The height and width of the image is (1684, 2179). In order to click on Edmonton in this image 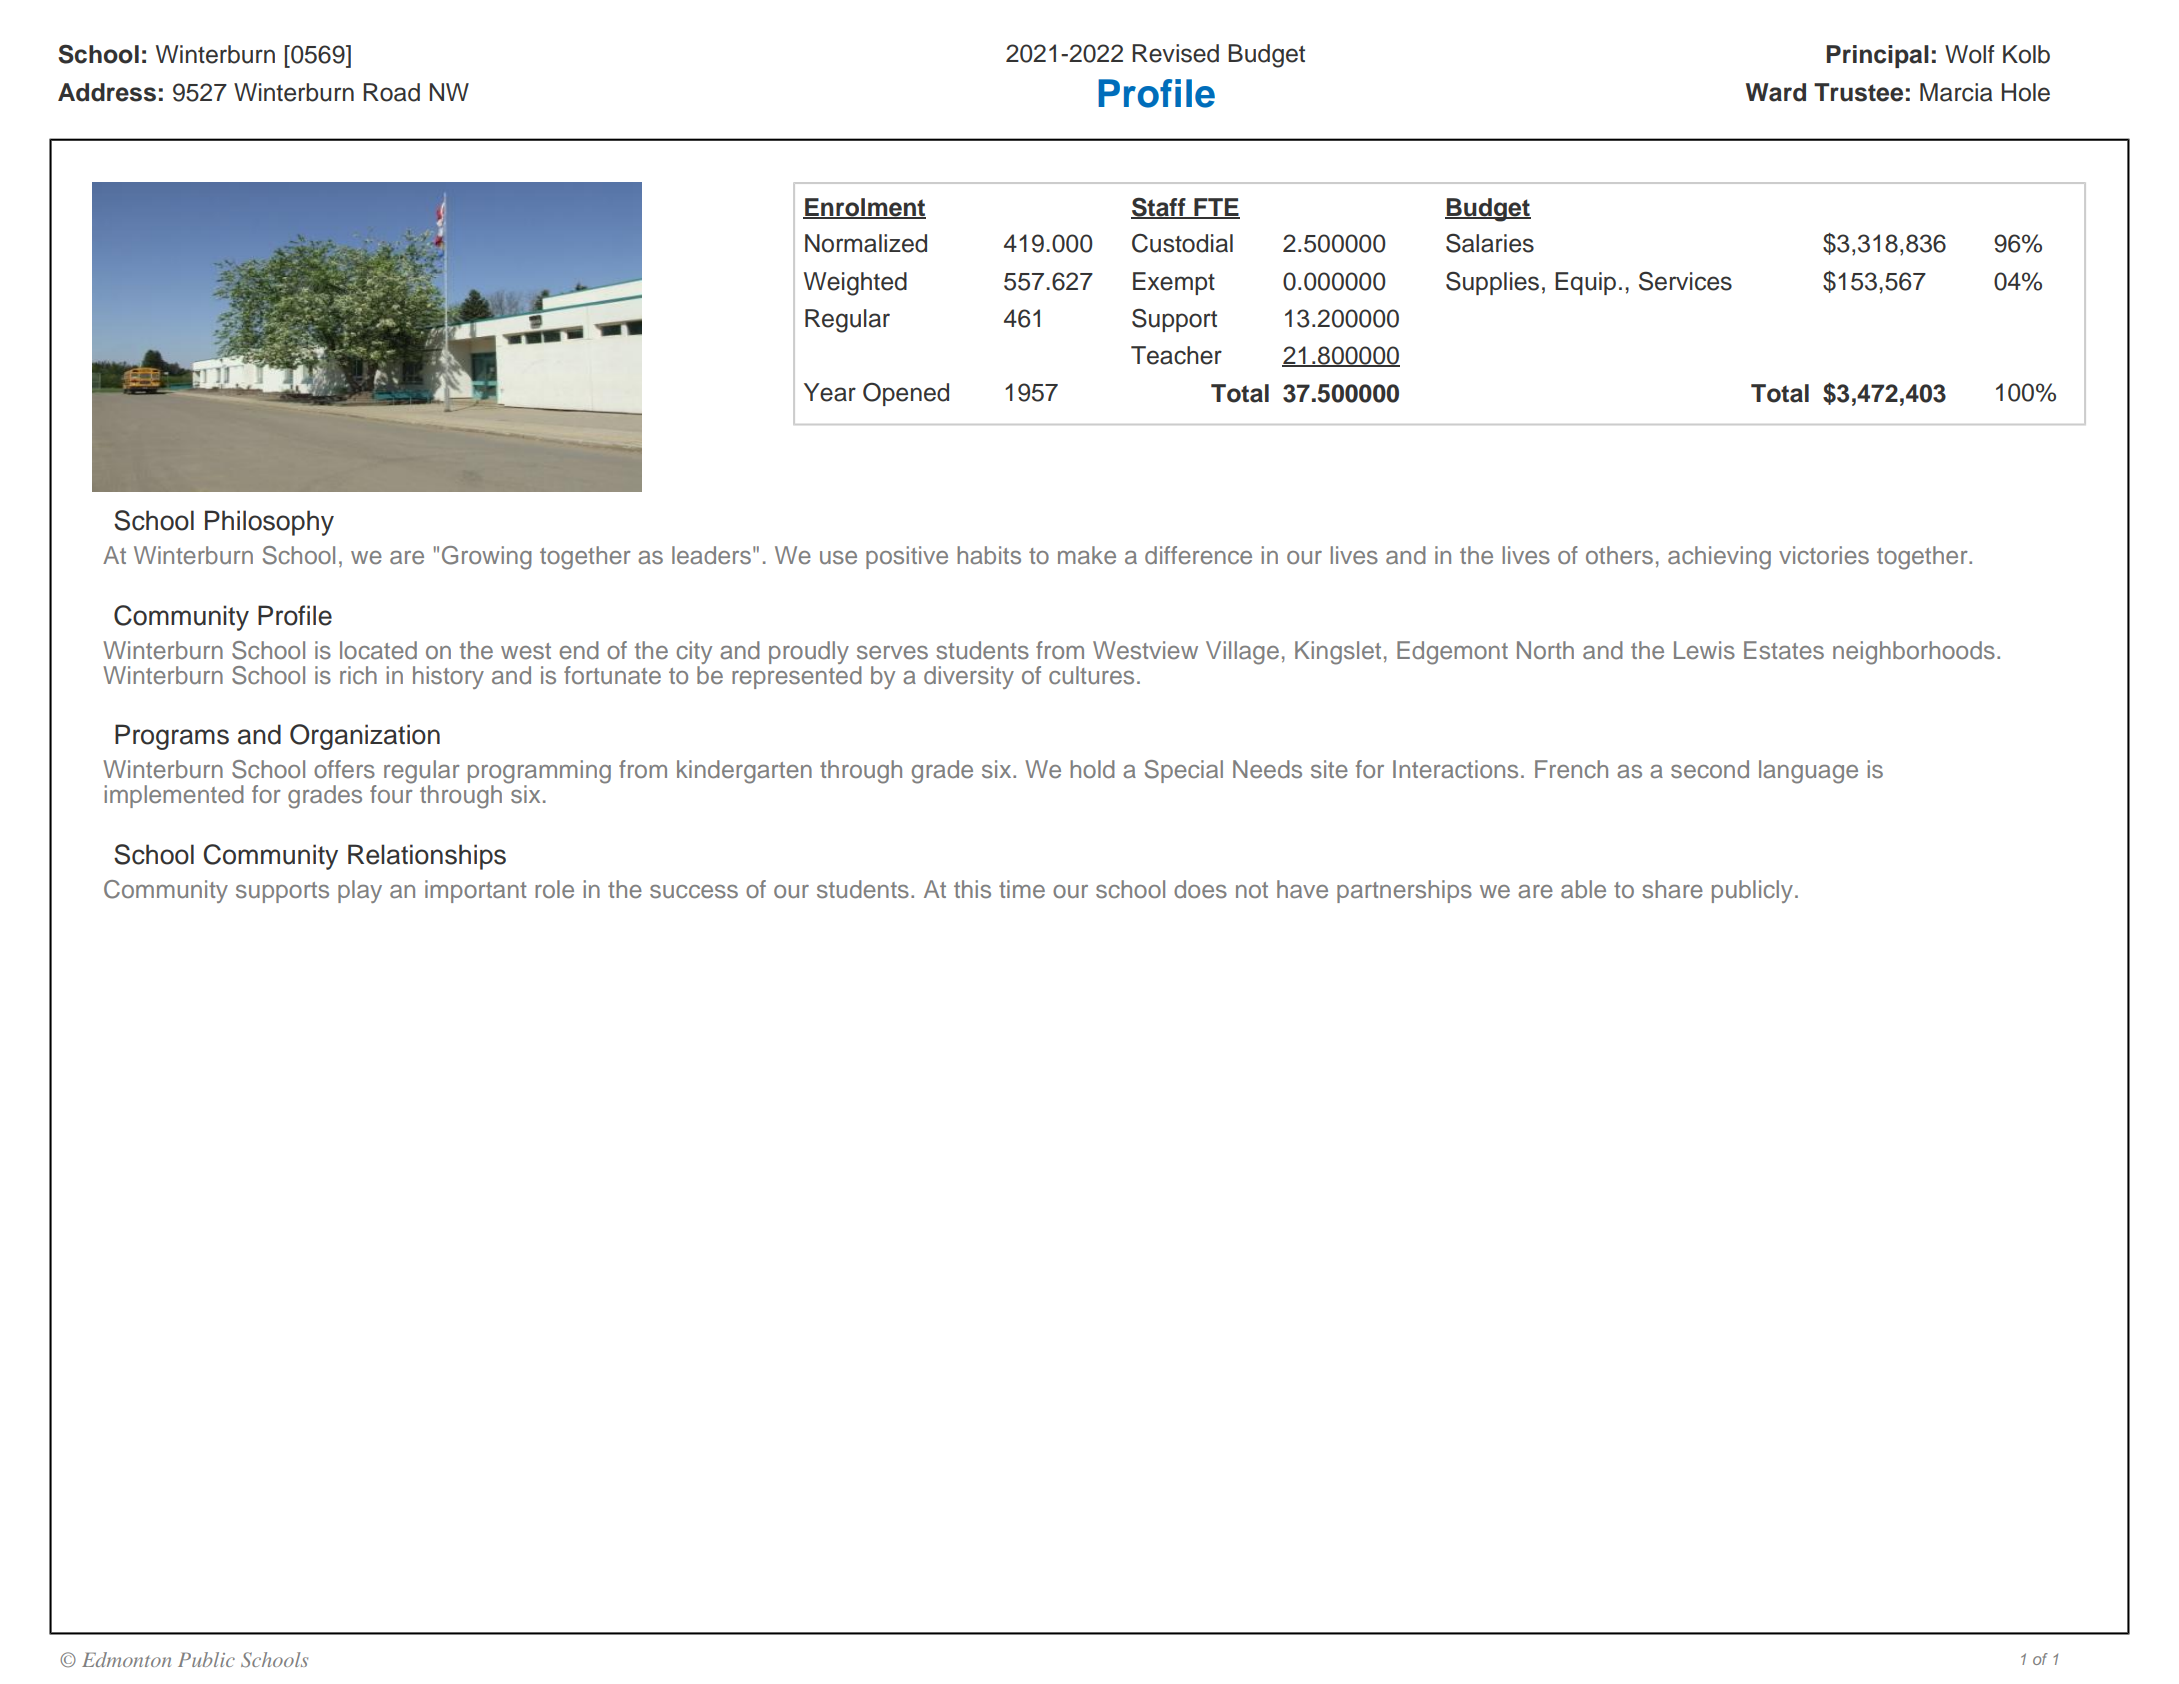, I will do `click(126, 1659)`.
